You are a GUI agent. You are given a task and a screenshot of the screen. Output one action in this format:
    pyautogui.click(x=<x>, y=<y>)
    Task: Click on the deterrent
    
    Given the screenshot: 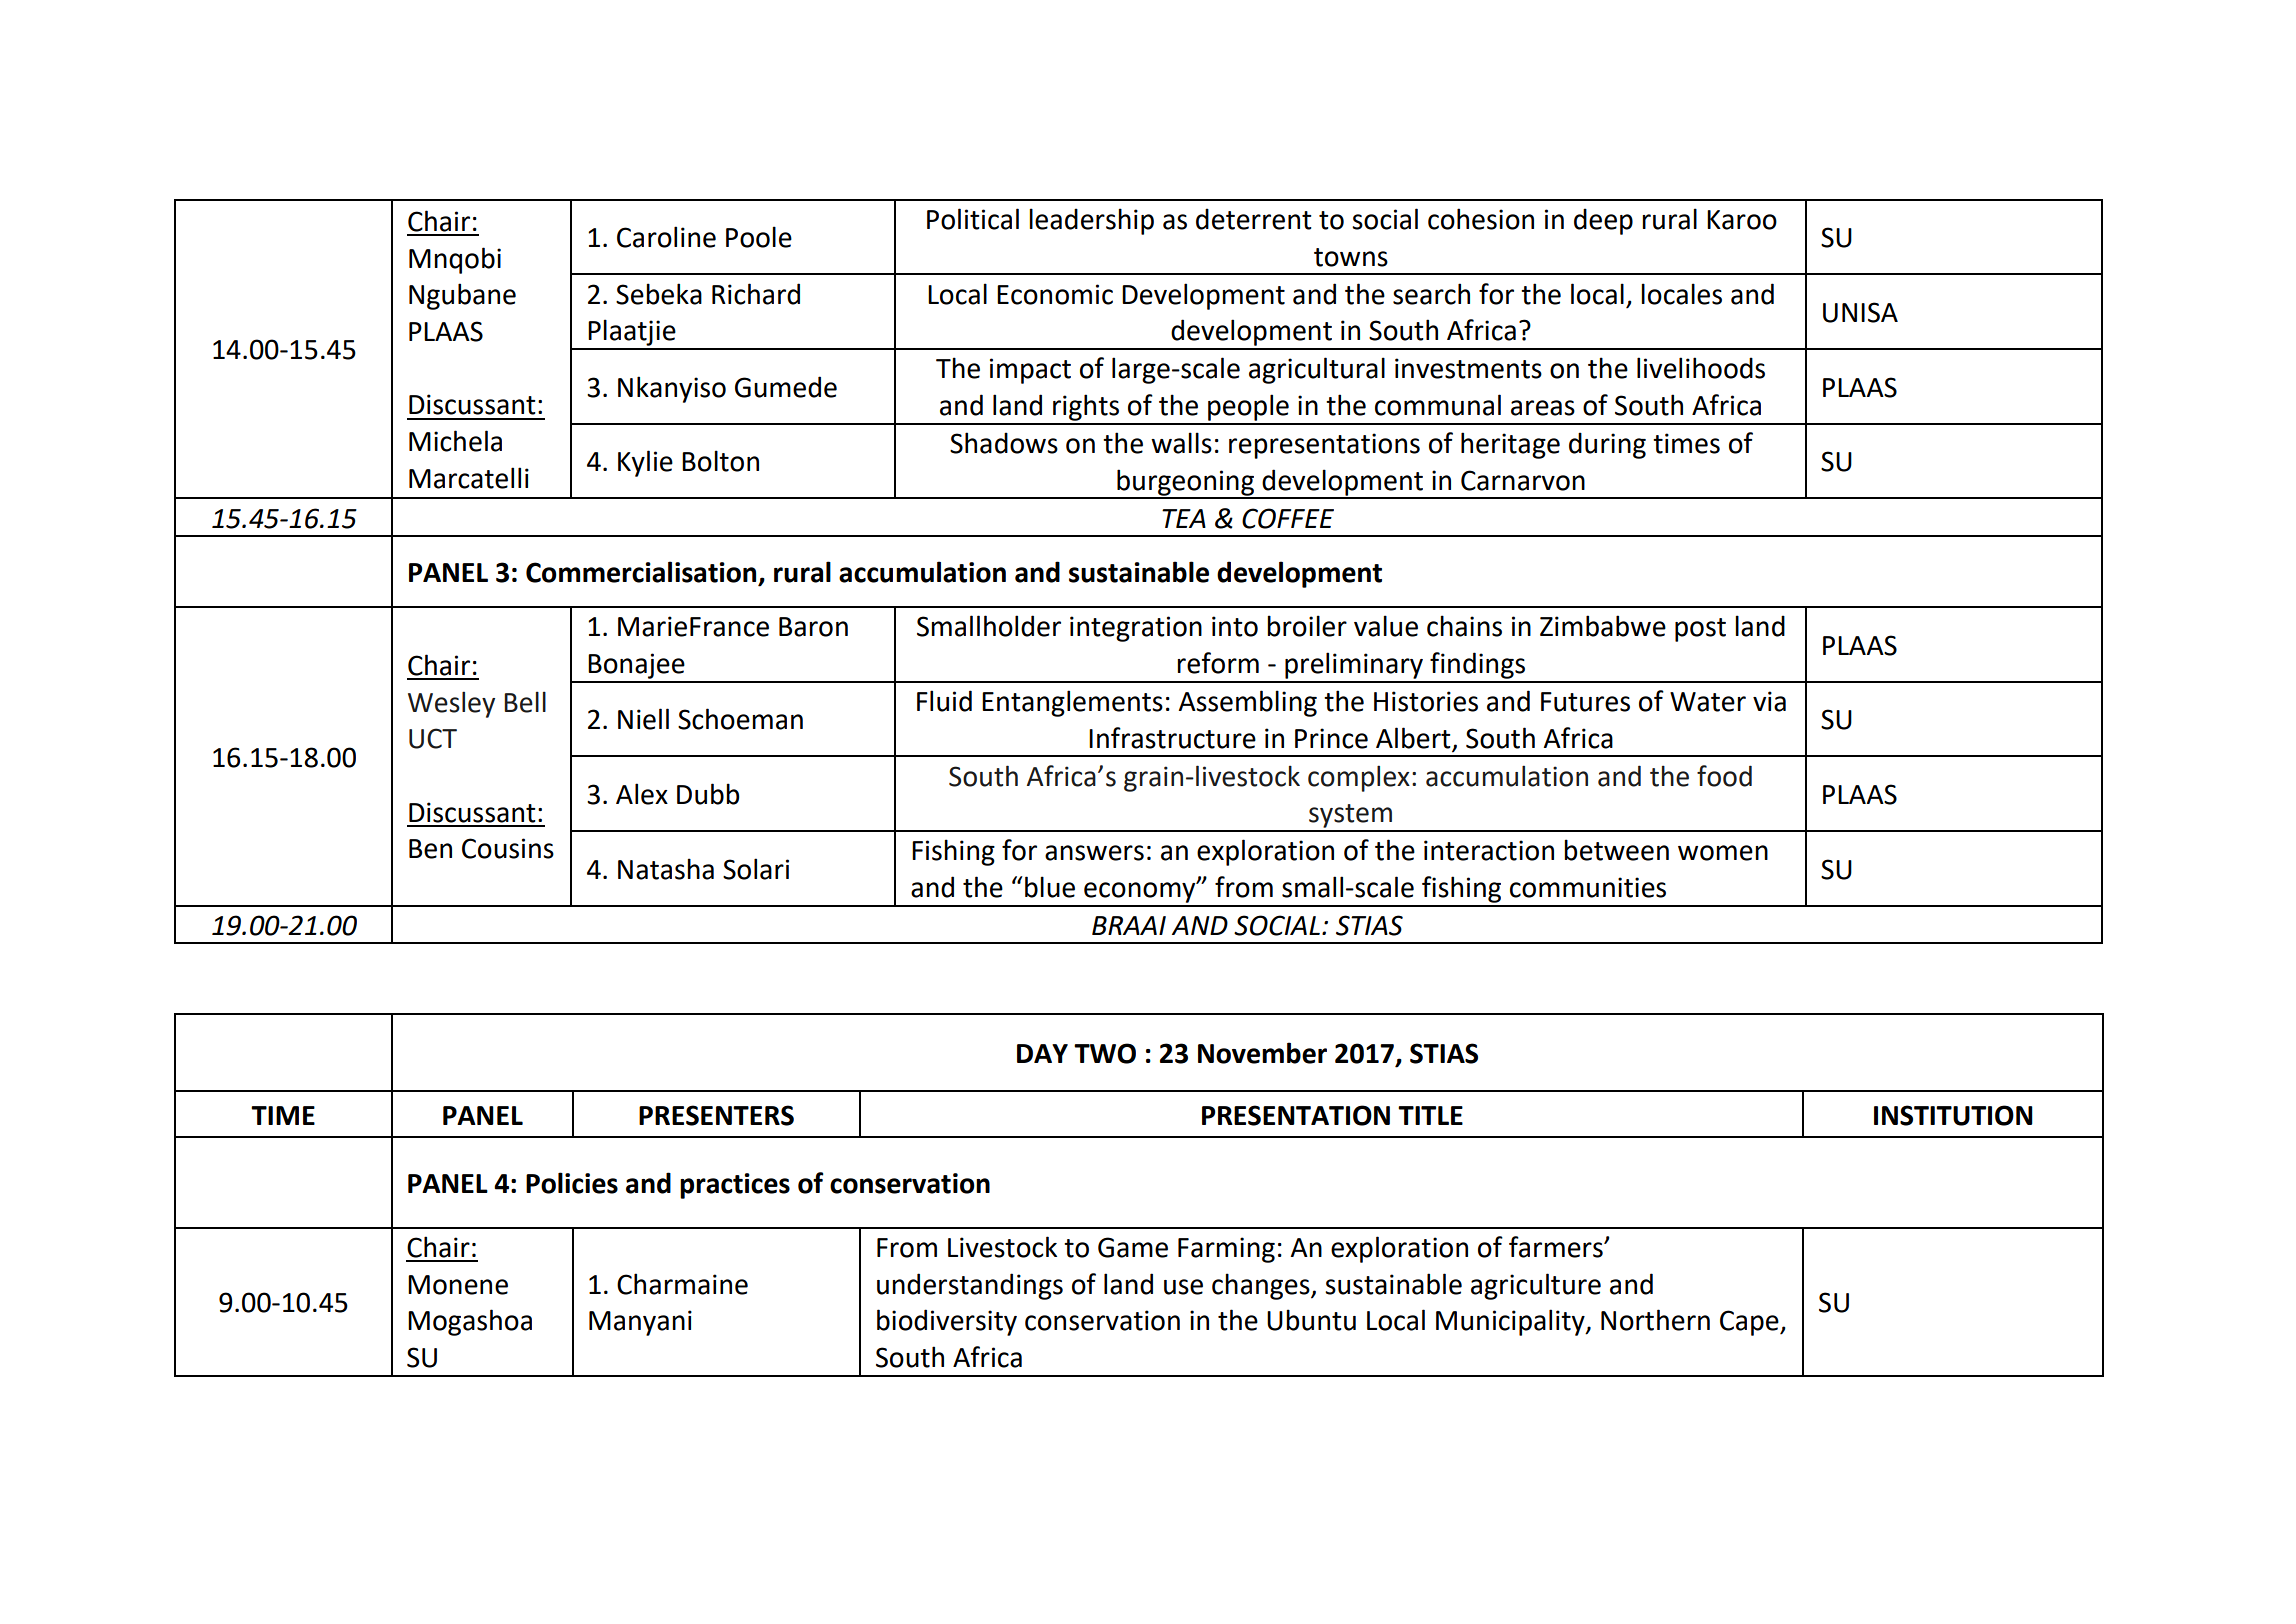 What is the action you would take?
    pyautogui.click(x=1254, y=219)
